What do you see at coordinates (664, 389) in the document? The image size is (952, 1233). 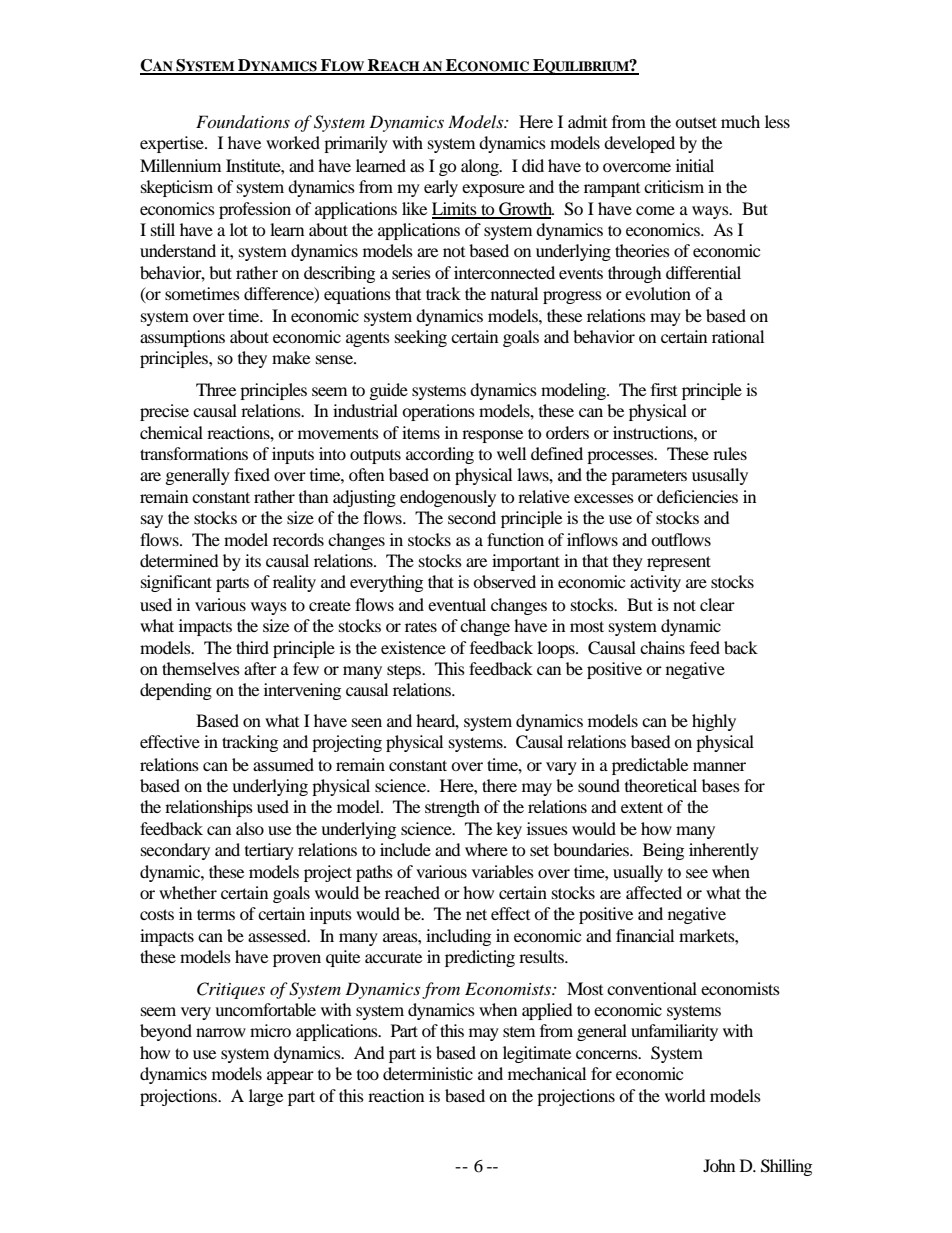 I see `first` at bounding box center [664, 389].
